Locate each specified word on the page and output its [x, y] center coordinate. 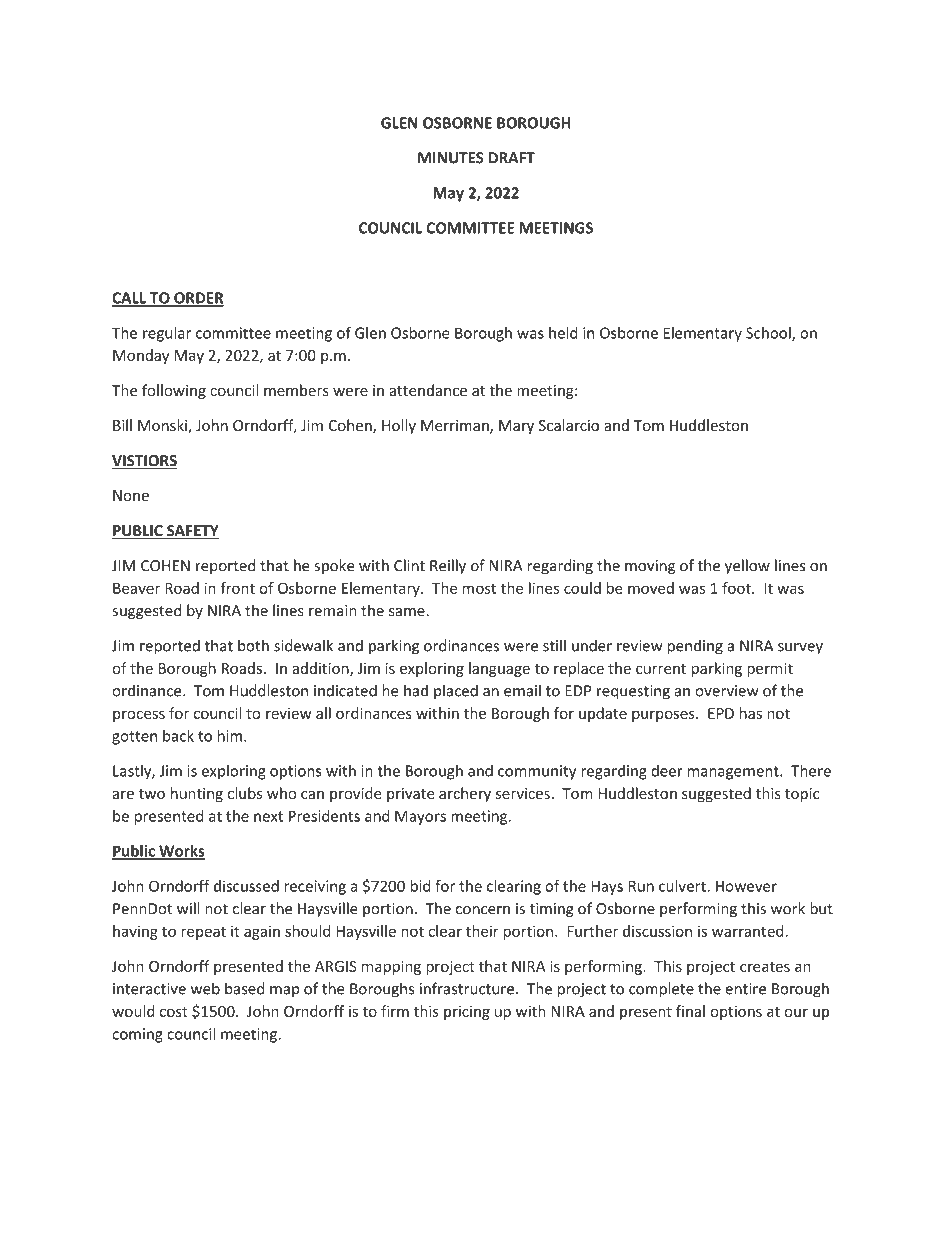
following [174, 391]
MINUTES [451, 158]
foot [737, 588]
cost [174, 1012]
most [479, 588]
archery [465, 794]
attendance [428, 390]
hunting [197, 794]
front [237, 588]
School [769, 334]
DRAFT [512, 158]
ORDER [198, 299]
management [734, 773]
